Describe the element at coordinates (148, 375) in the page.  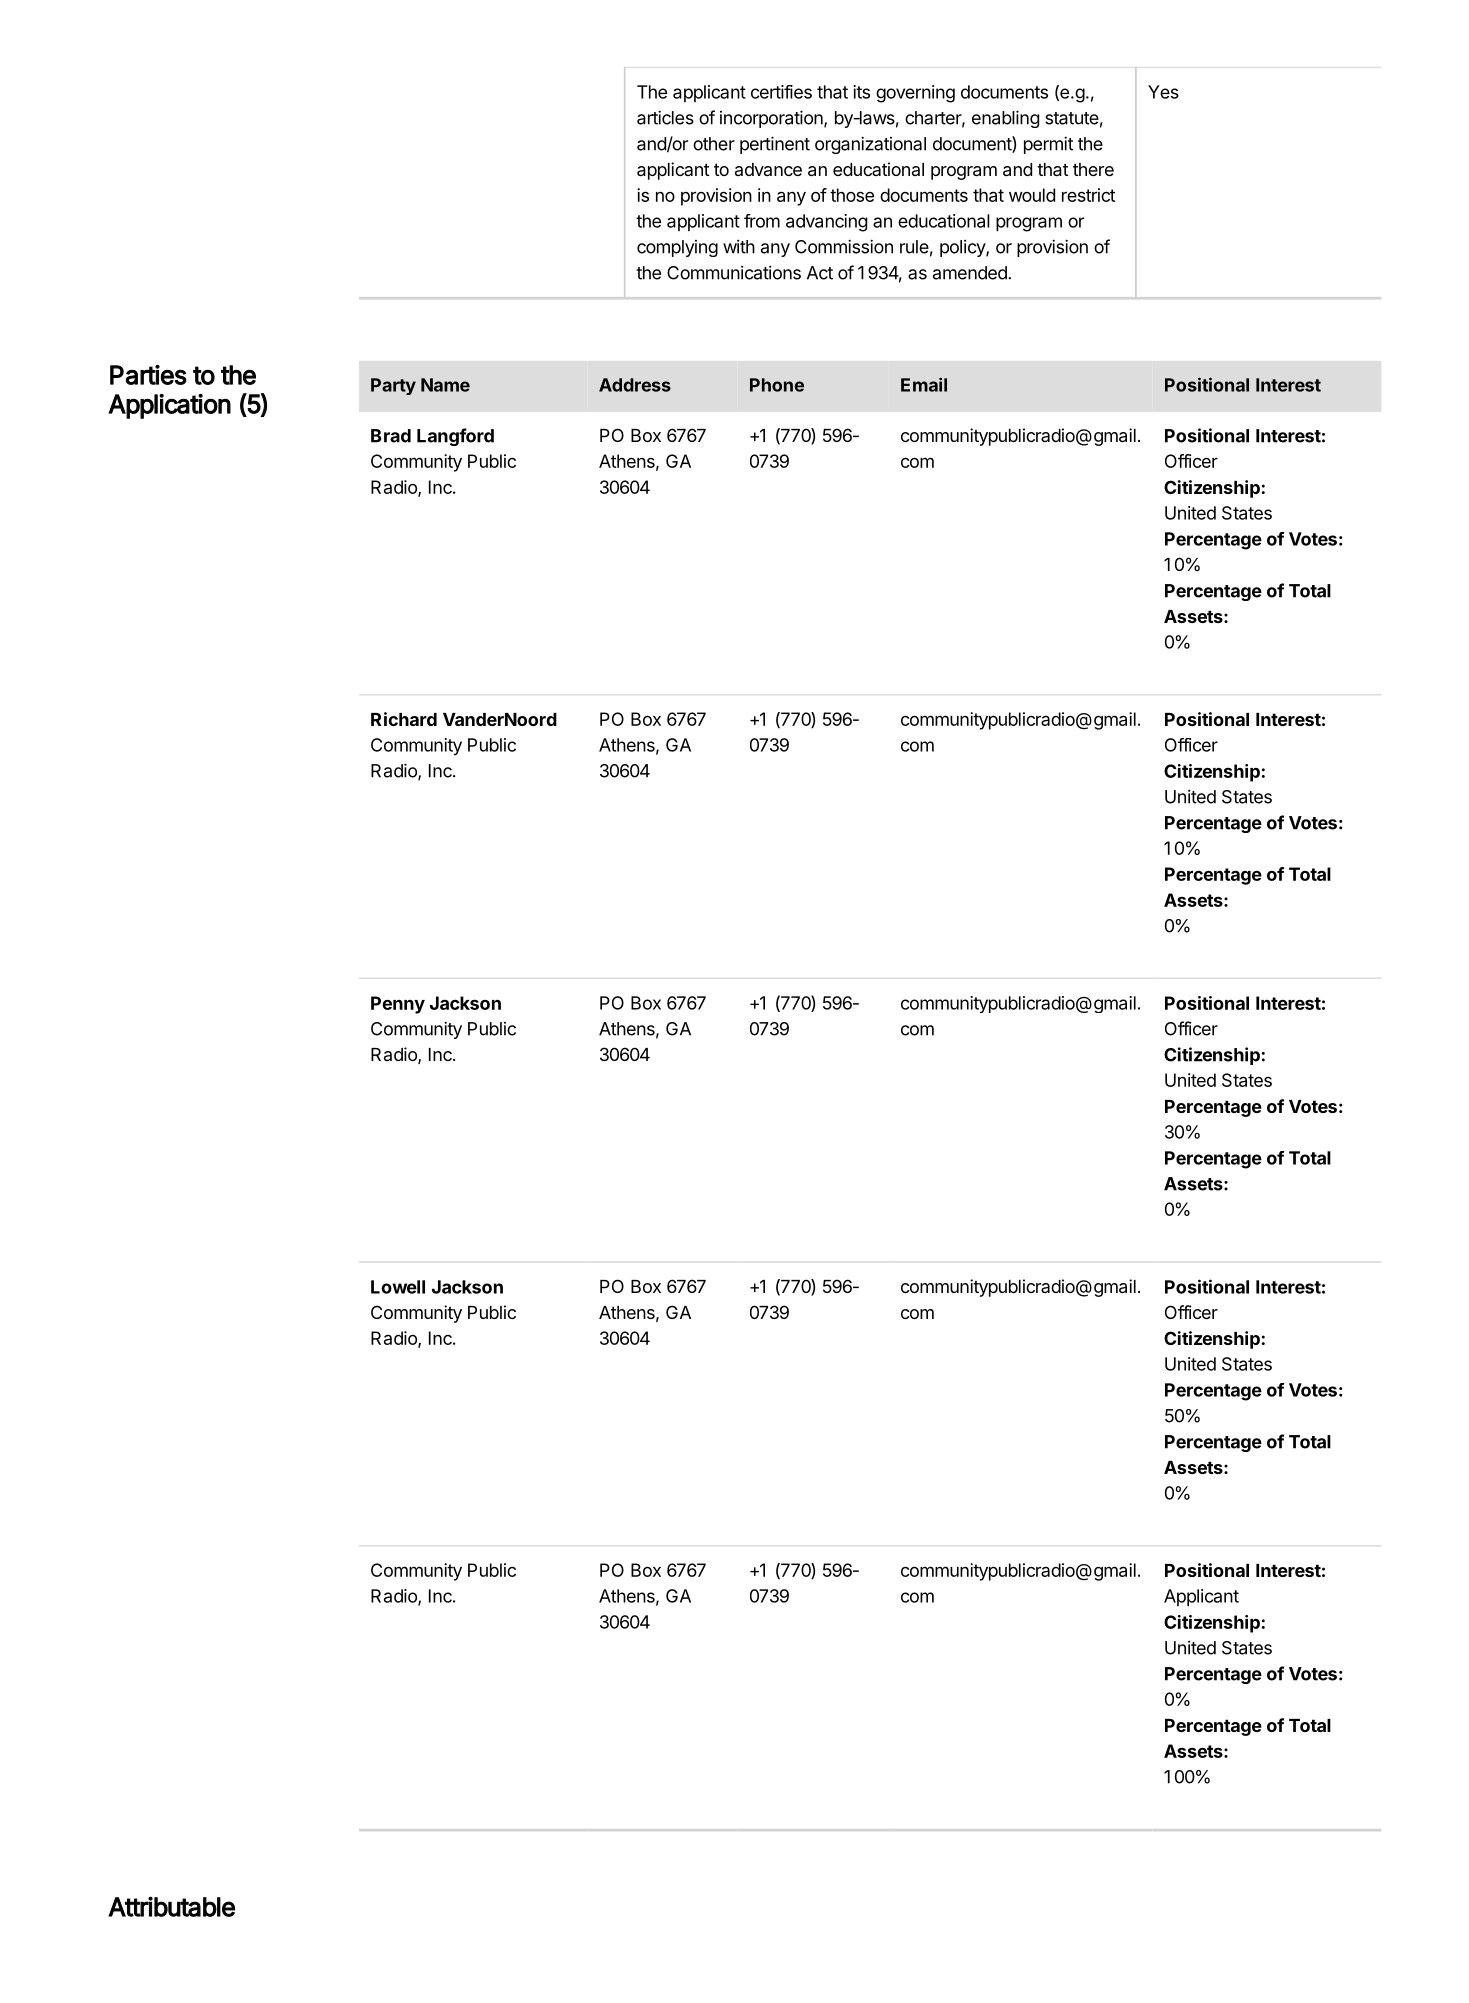
I see `Parties` at that location.
